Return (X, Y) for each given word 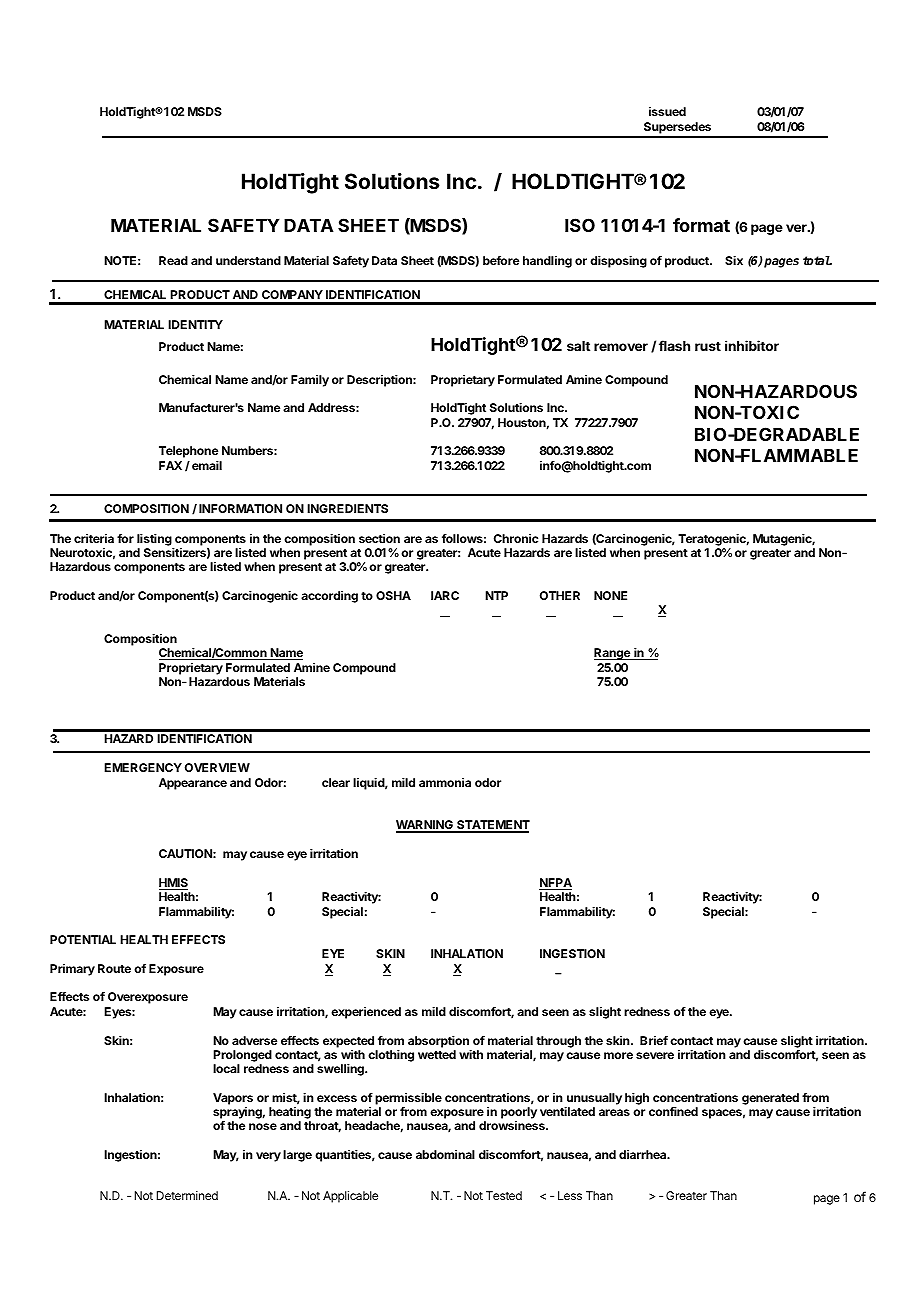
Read (173, 260)
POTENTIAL (83, 939)
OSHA (393, 595)
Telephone (188, 452)
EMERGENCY (143, 767)
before (501, 260)
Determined (187, 1195)
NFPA (555, 884)
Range (613, 654)
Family (310, 381)
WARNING (425, 826)
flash (674, 345)
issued (667, 111)
